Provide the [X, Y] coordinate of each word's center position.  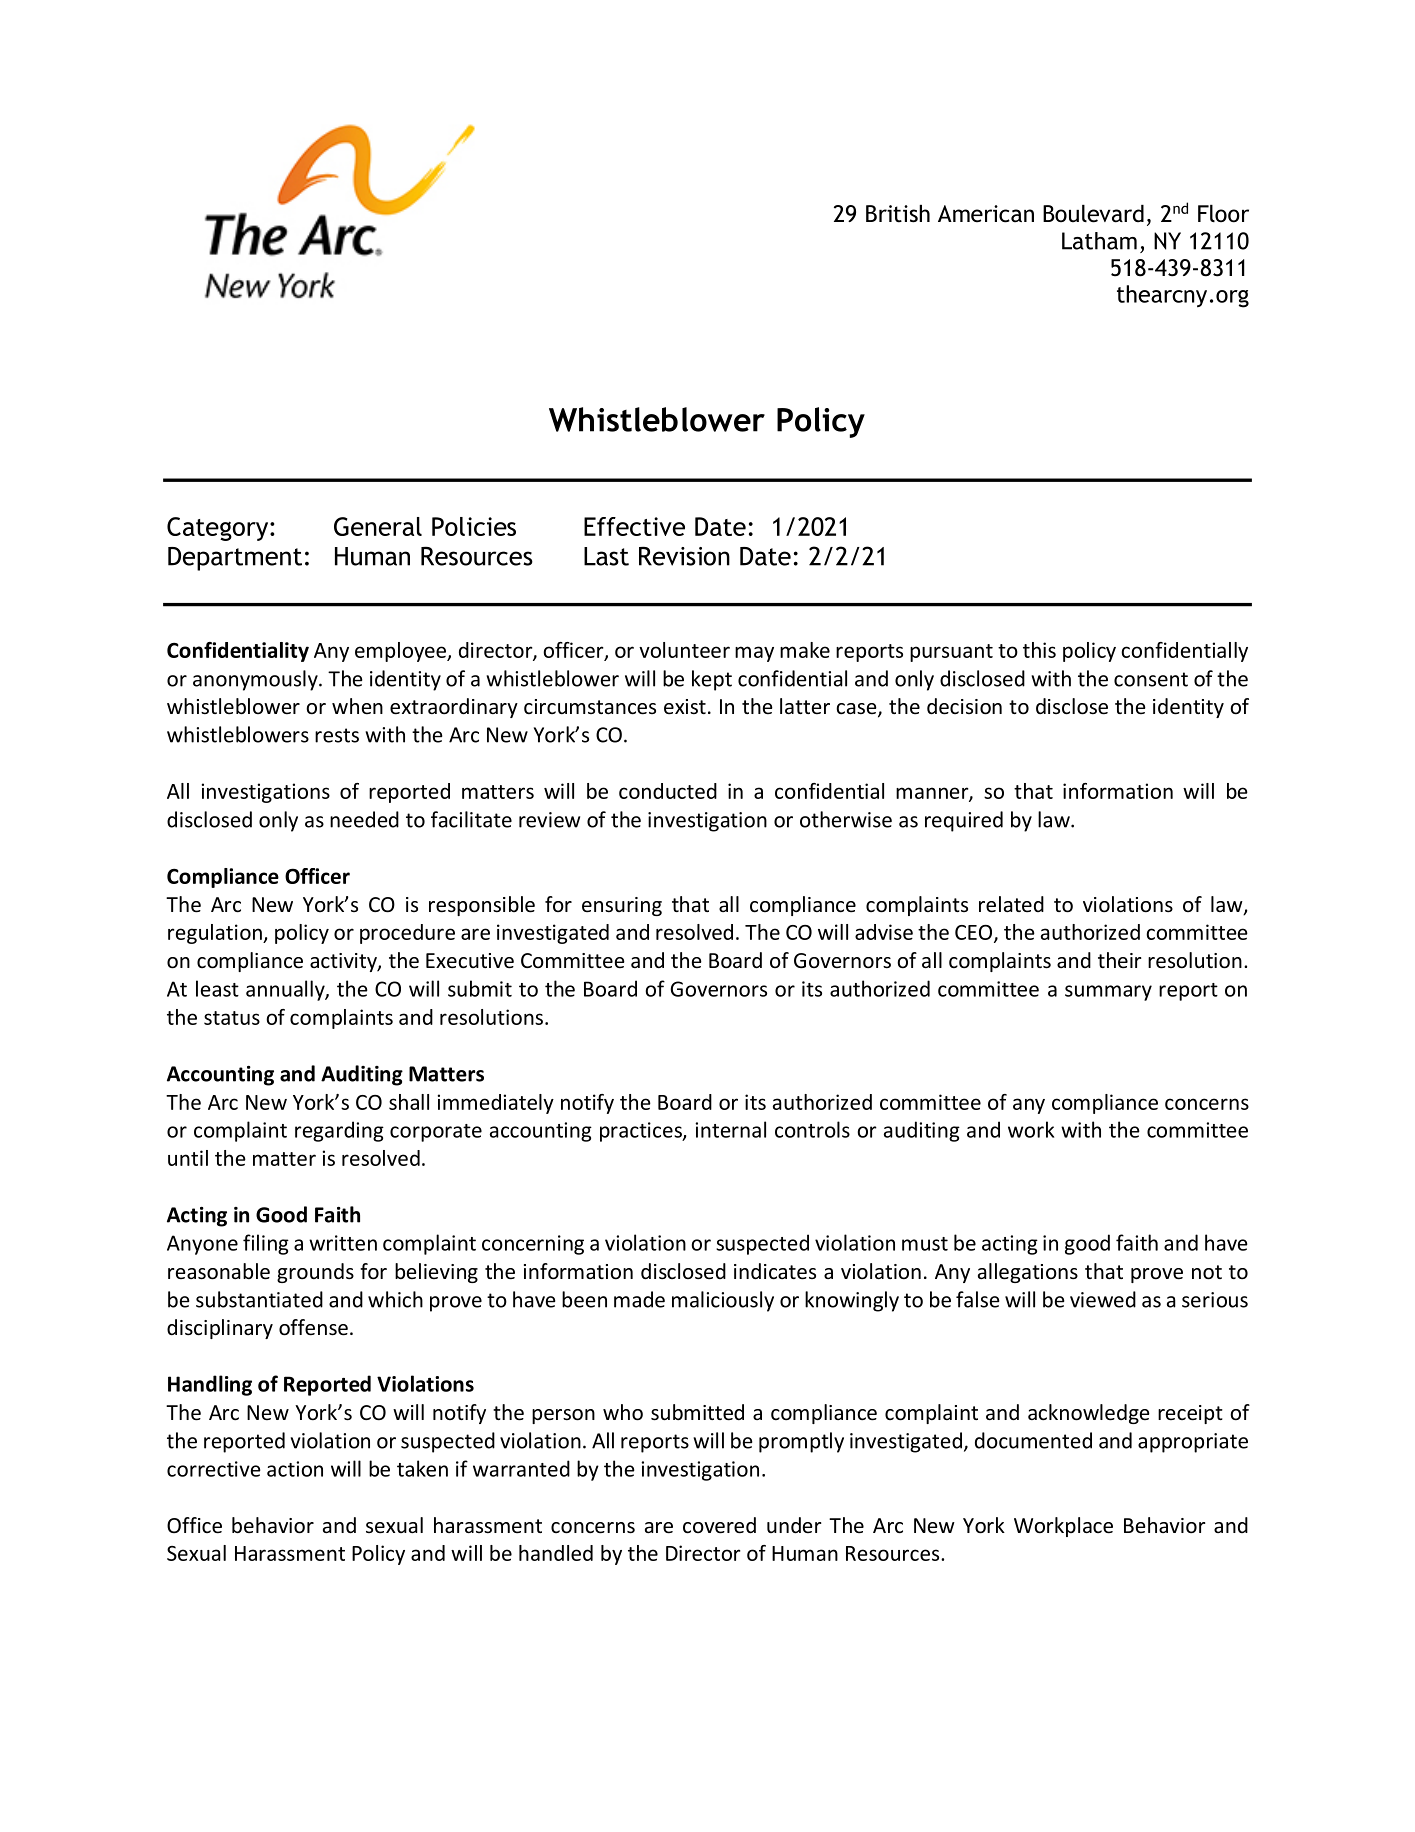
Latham [1099, 241]
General [378, 526]
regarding [339, 1131]
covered [719, 1525]
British [898, 214]
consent [1151, 679]
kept [712, 680]
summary [1108, 993]
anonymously [256, 680]
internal [730, 1129]
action [295, 1469]
